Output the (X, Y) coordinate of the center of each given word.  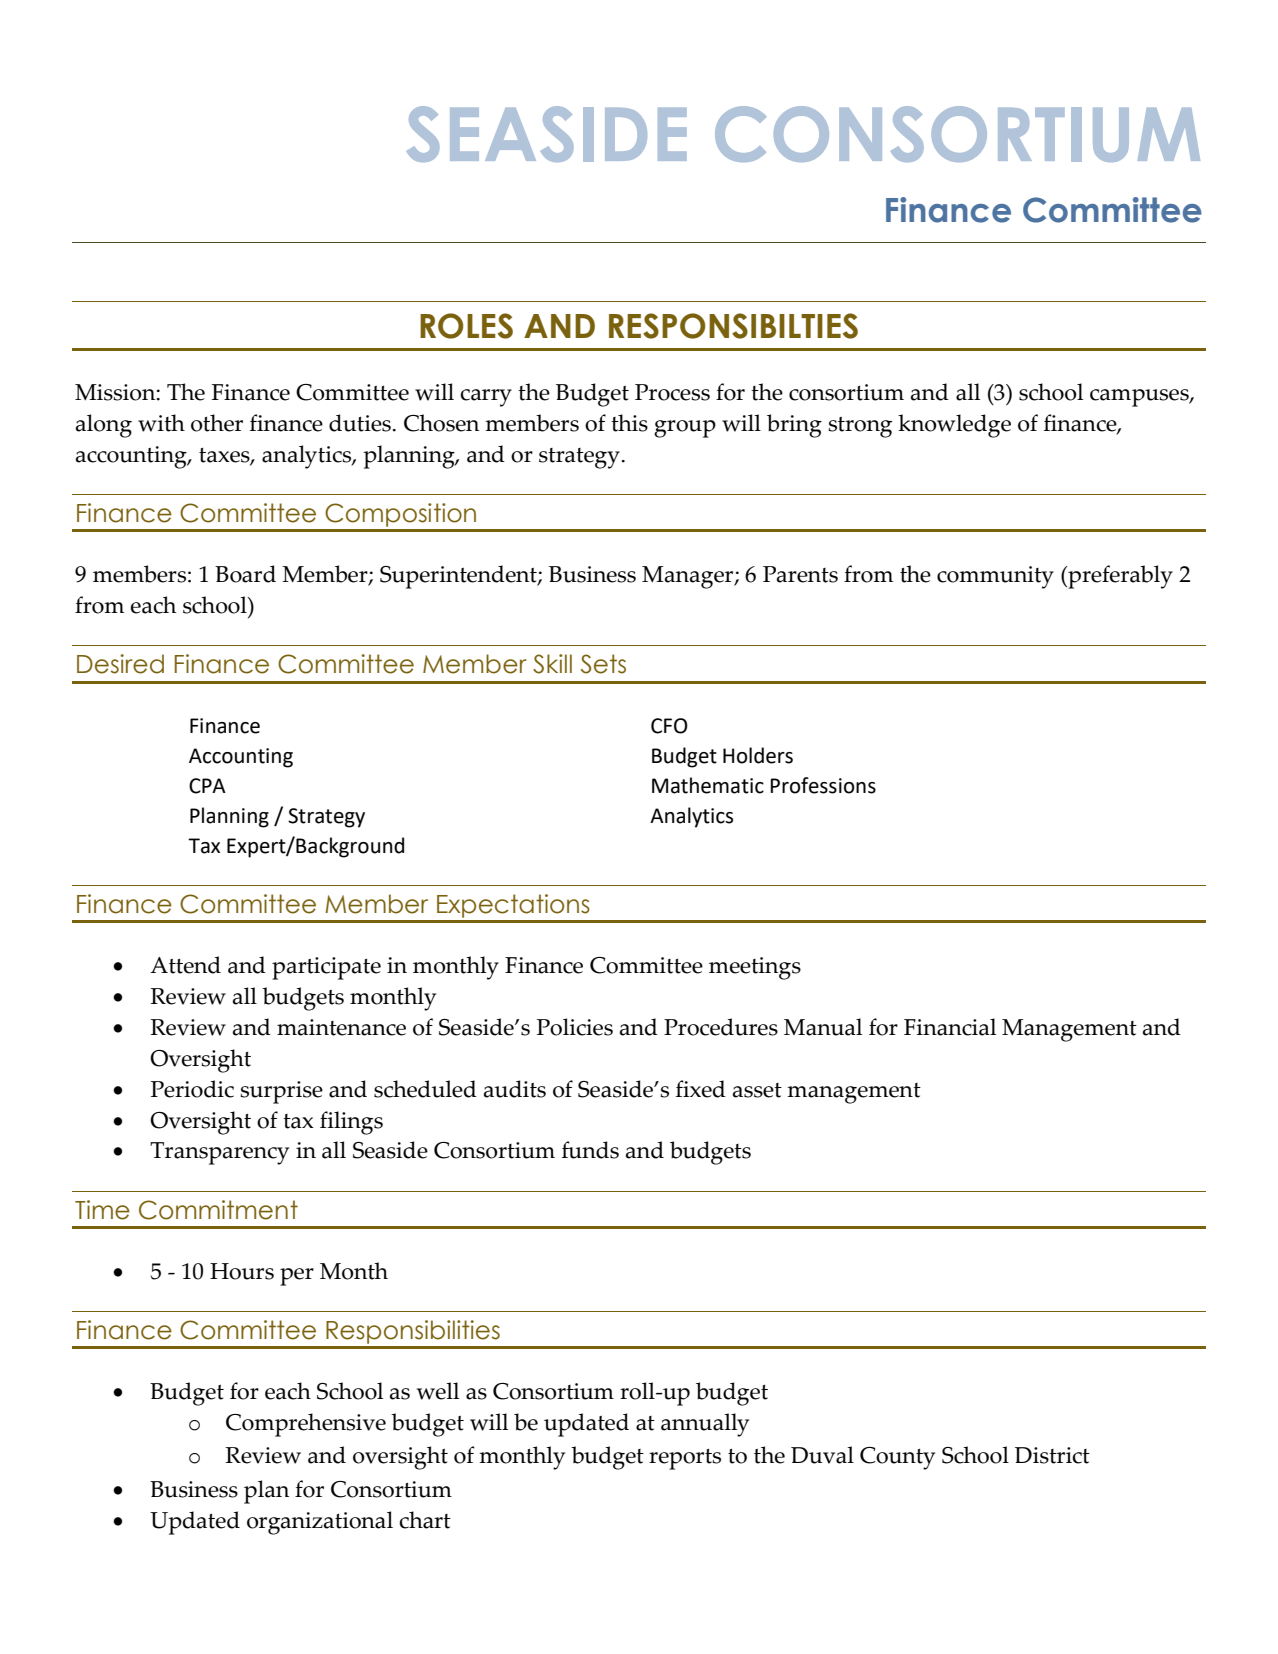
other (217, 423)
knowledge (954, 426)
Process (672, 392)
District (1052, 1455)
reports (685, 1459)
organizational (320, 1523)
